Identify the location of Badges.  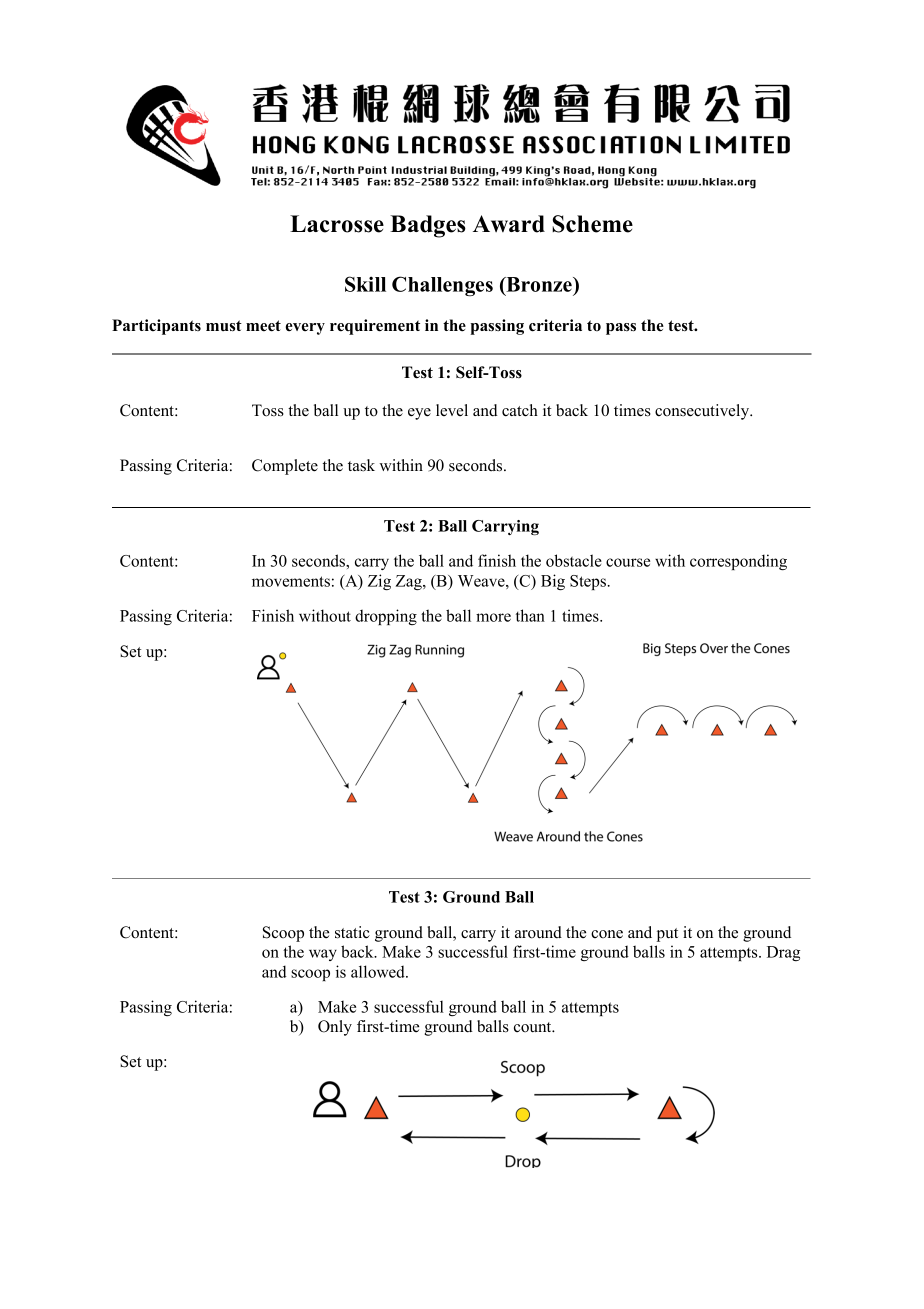
(428, 226).
